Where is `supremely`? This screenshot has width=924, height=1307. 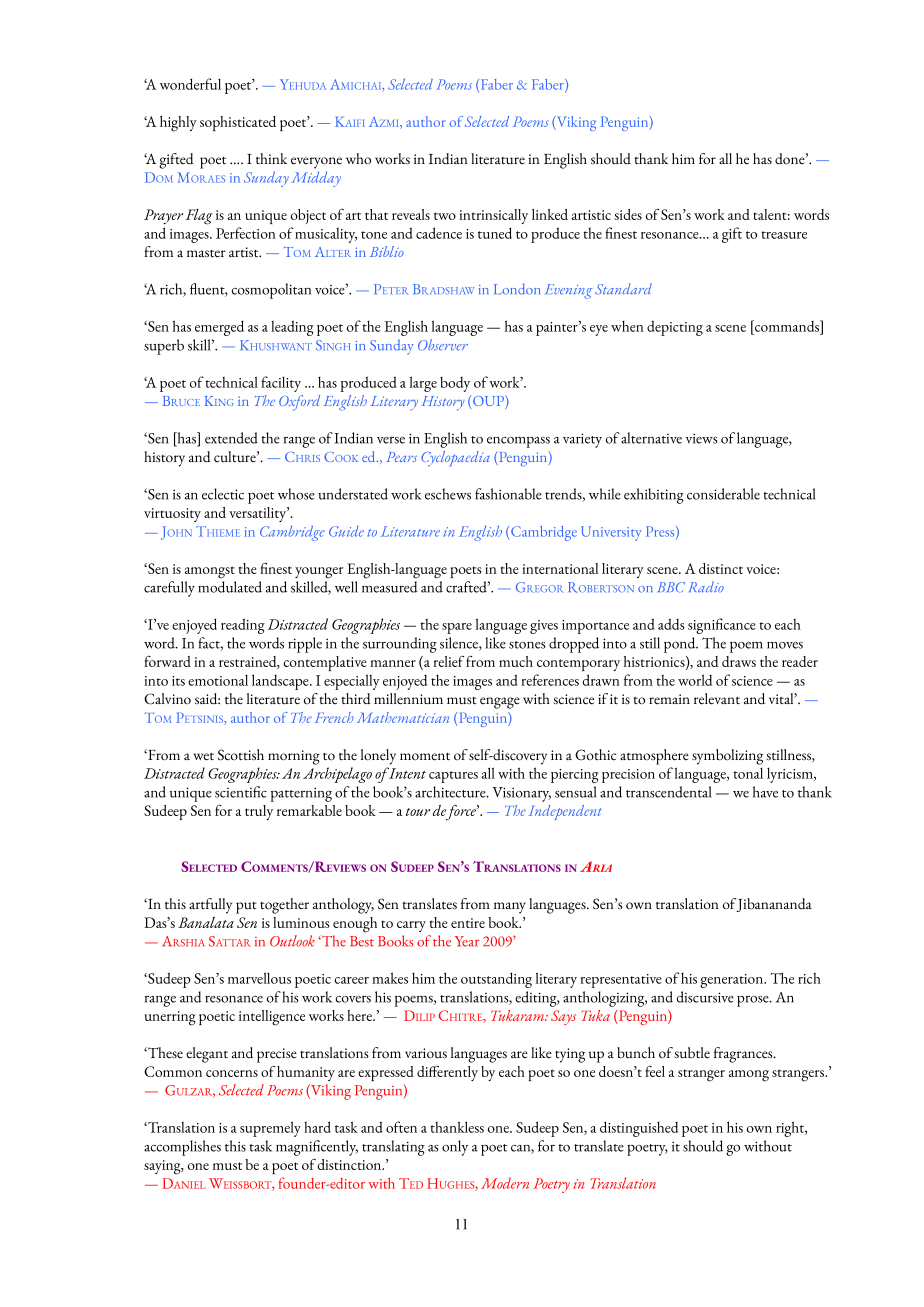 supremely is located at coordinates (270, 1129).
